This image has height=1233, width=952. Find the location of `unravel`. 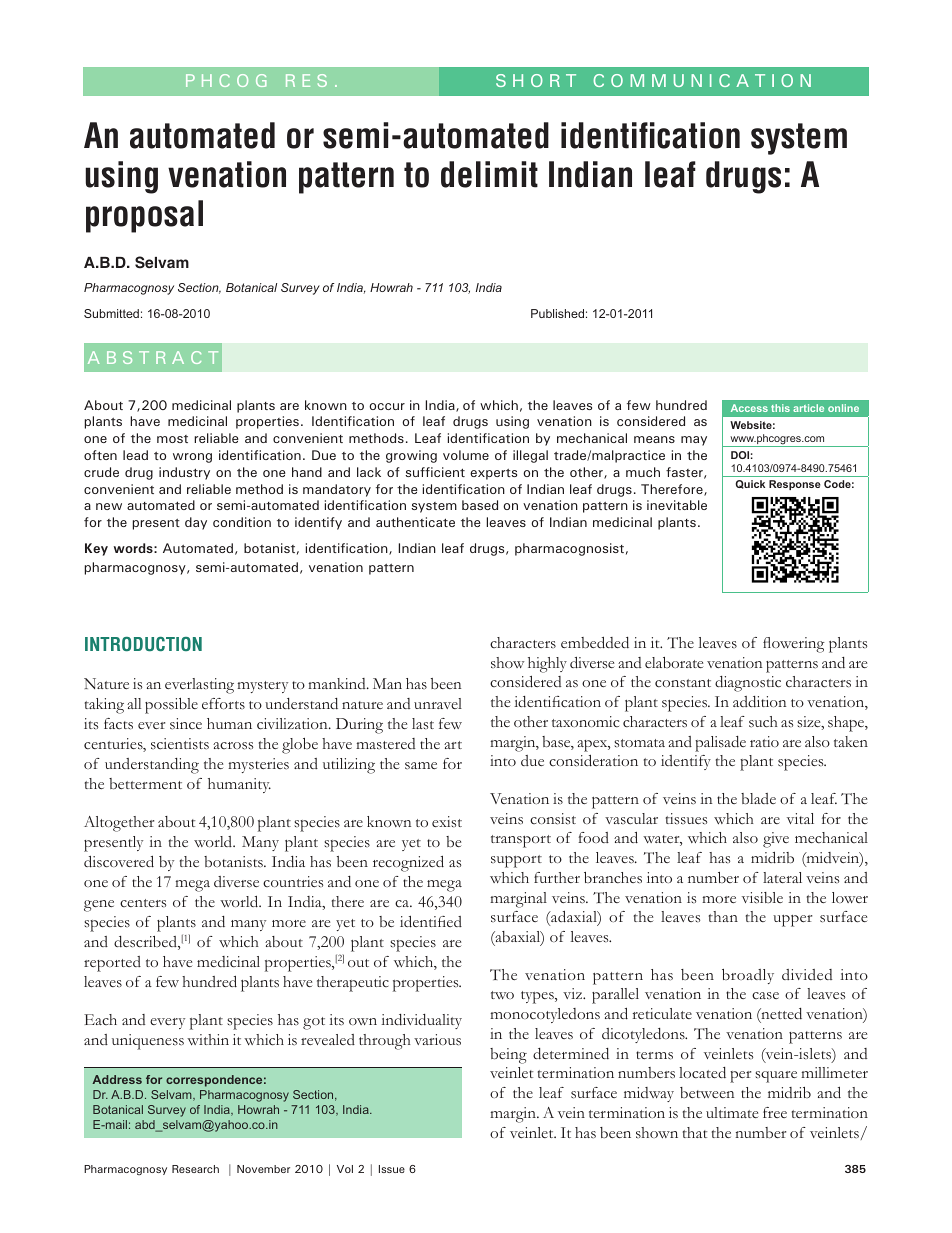

unravel is located at coordinates (438, 703).
